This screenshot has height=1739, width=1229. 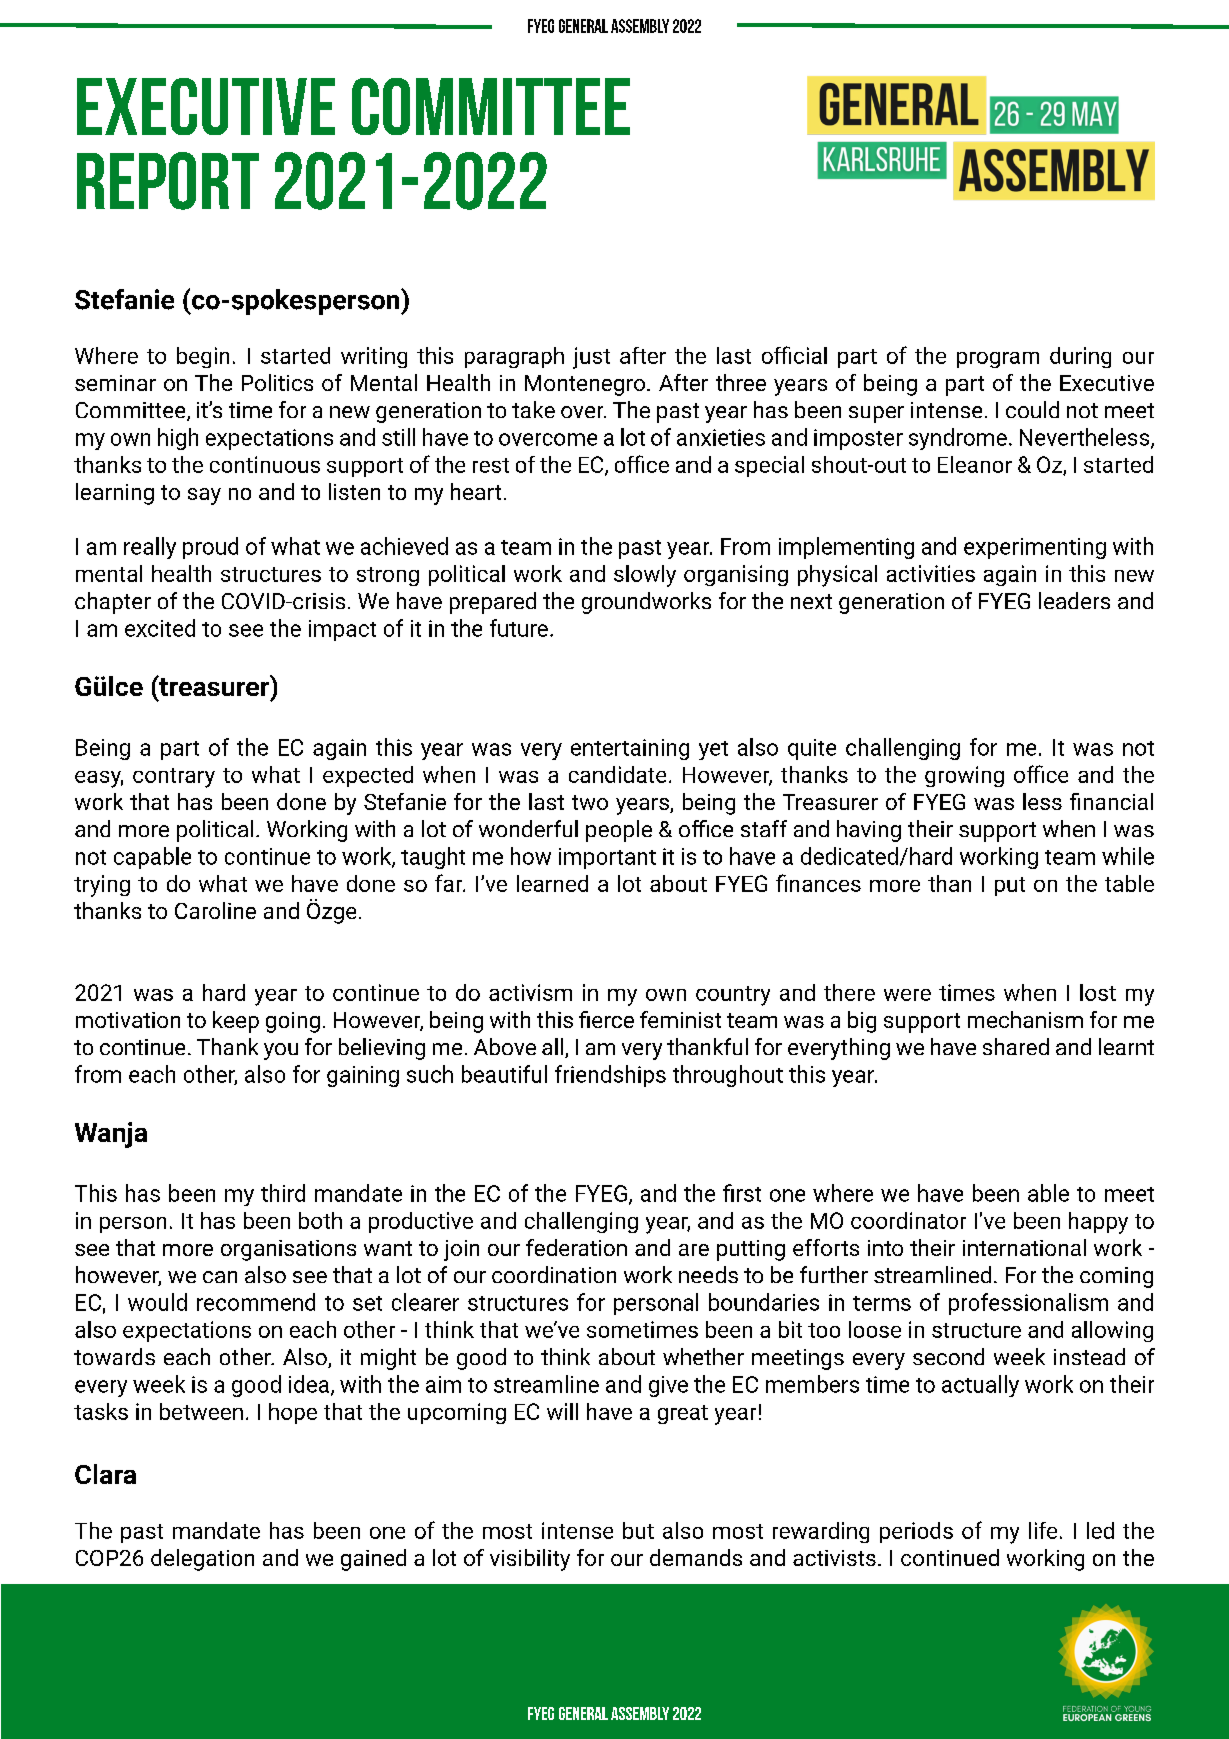 What do you see at coordinates (168, 181) in the screenshot?
I see `Report` at bounding box center [168, 181].
